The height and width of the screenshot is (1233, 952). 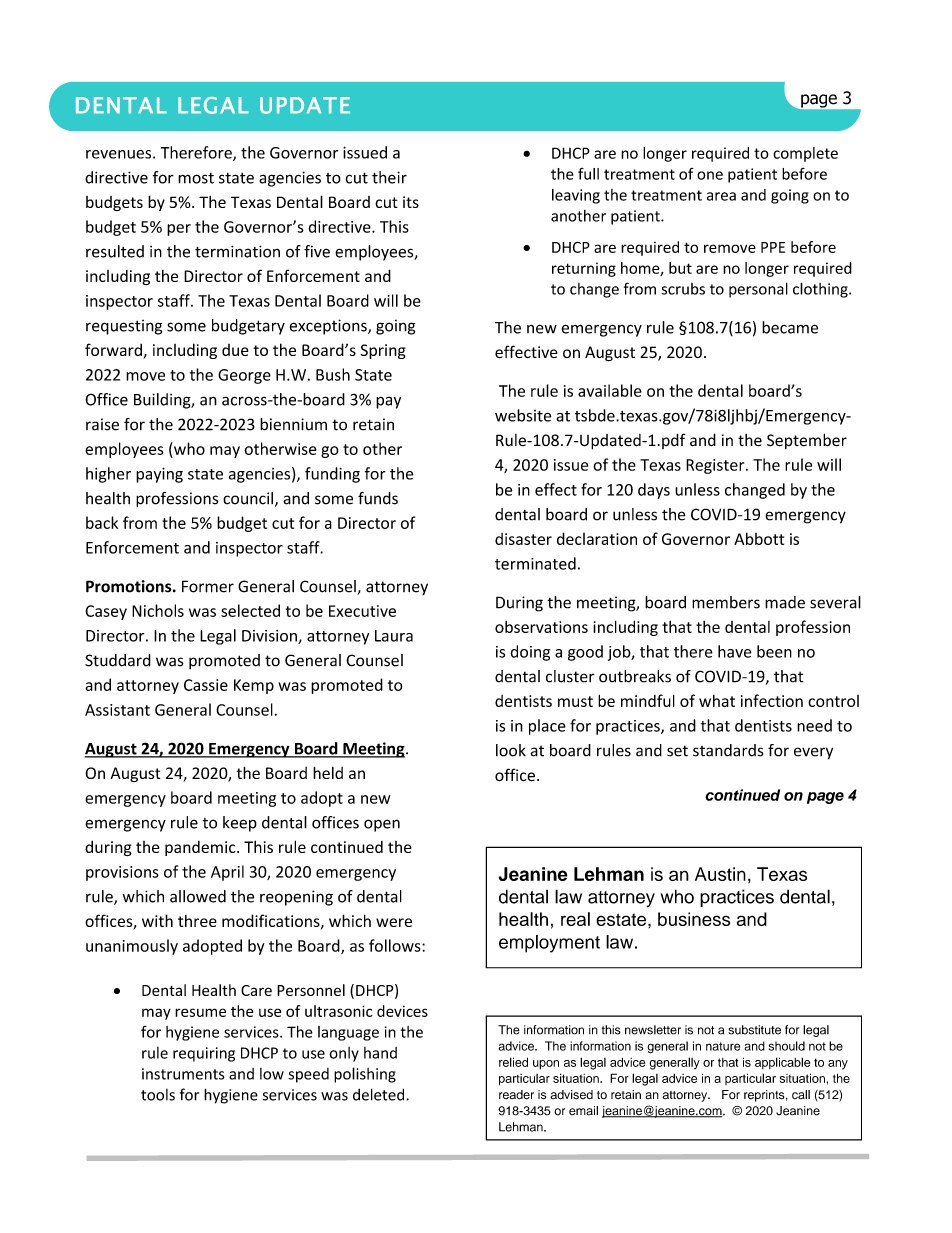 What do you see at coordinates (516, 1095) in the screenshot?
I see `reader` at bounding box center [516, 1095].
